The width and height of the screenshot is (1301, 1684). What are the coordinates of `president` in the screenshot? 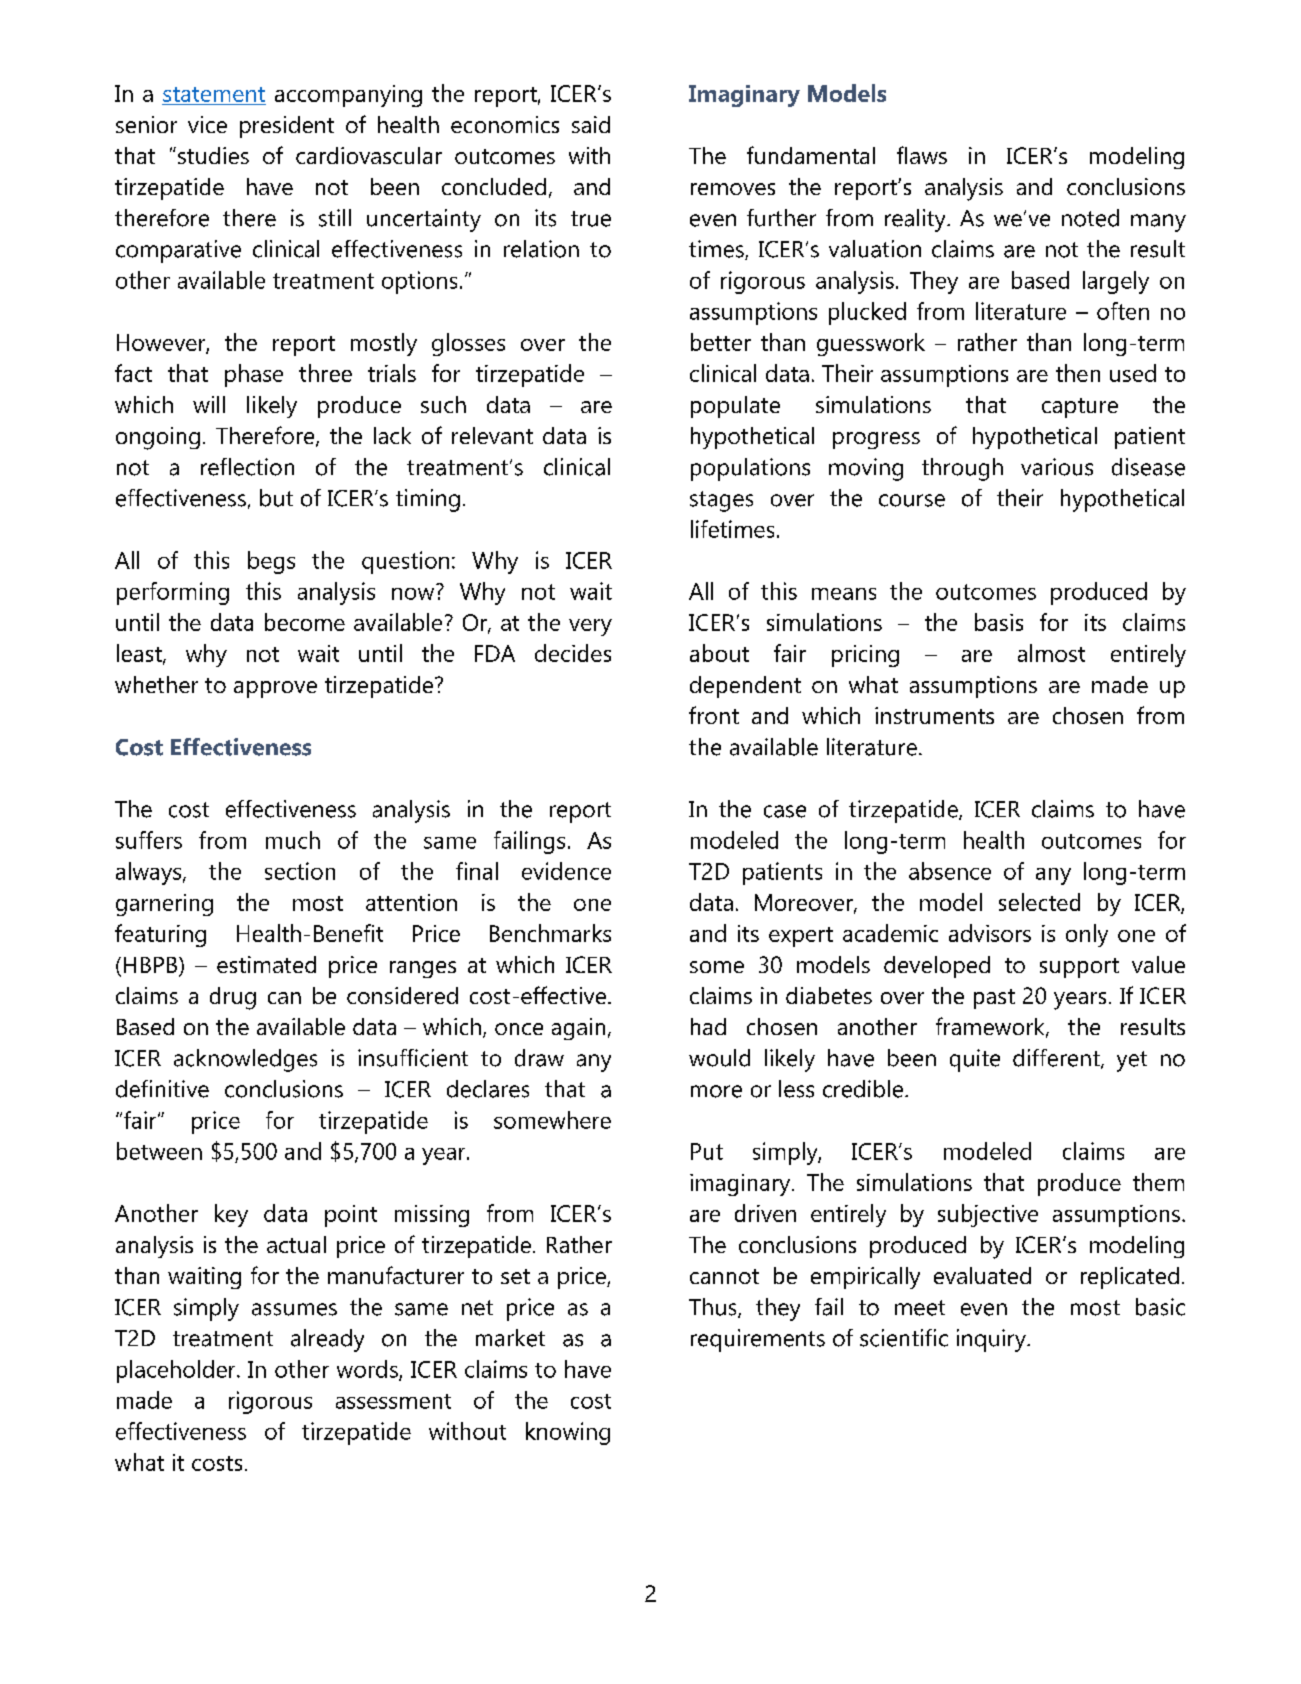 It's located at (287, 127).
